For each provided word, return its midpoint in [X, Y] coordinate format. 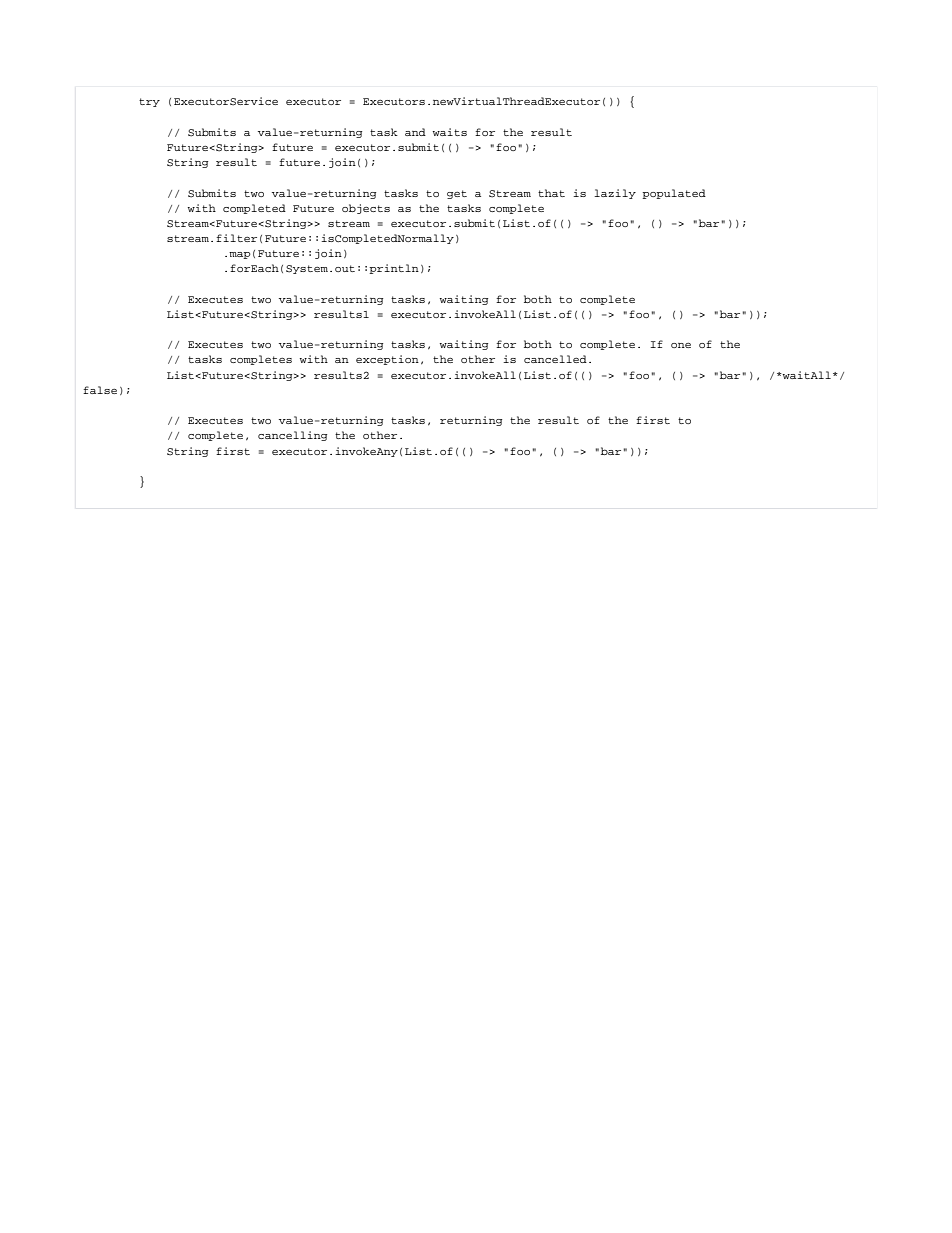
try [149, 102]
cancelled [555, 359]
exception [387, 360]
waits [450, 132]
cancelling [292, 436]
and [415, 132]
